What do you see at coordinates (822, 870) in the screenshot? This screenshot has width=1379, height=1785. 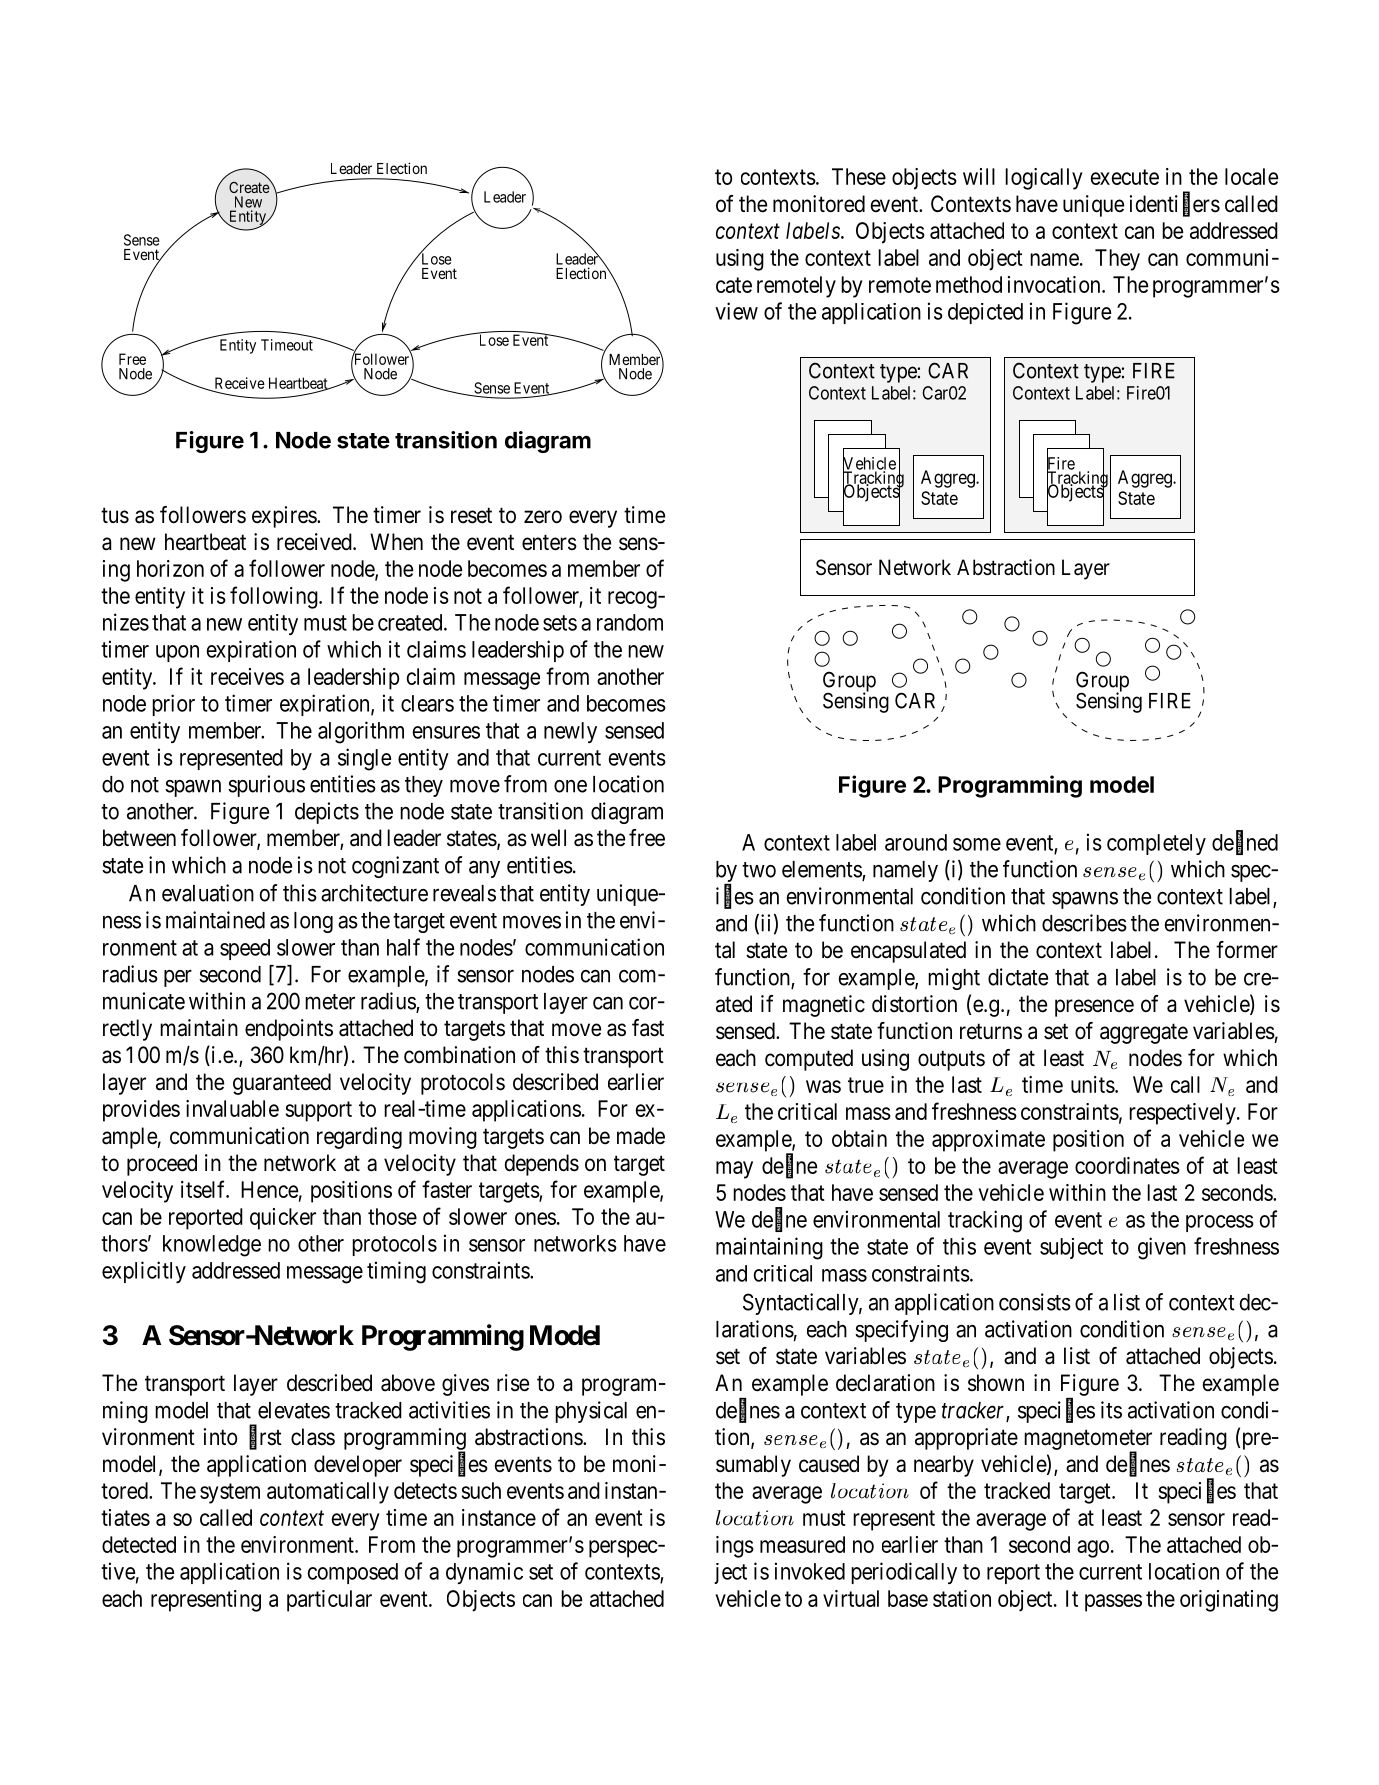 I see `elements` at bounding box center [822, 870].
